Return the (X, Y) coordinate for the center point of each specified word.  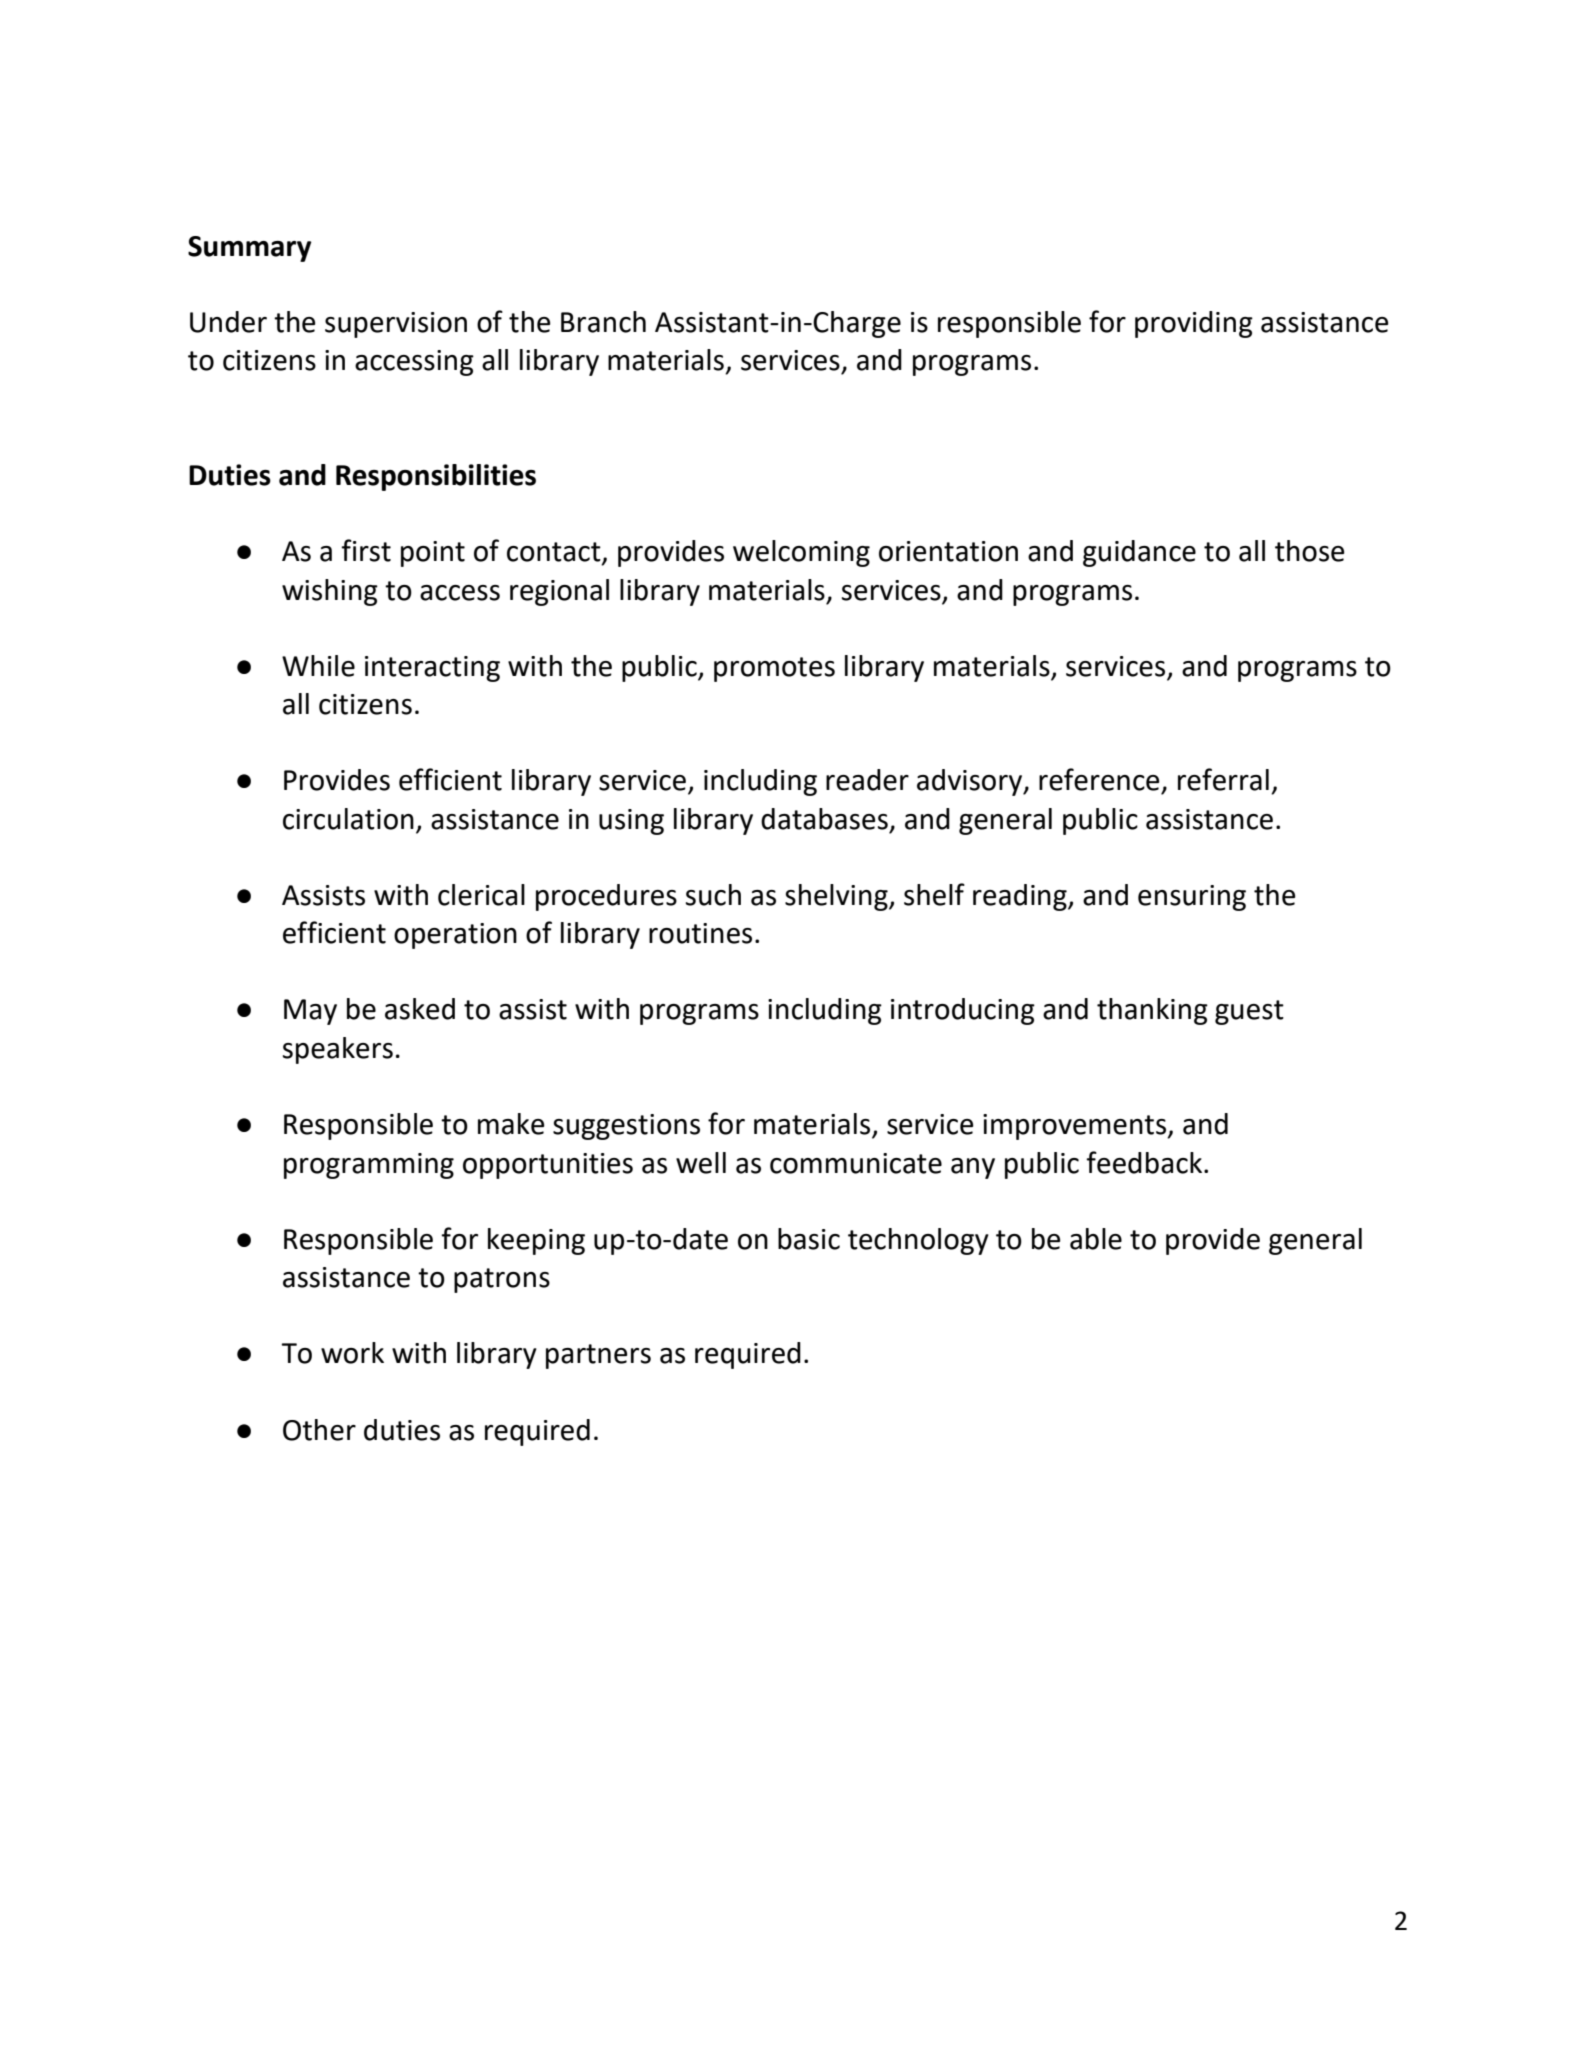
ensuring (1192, 898)
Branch (603, 322)
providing (1194, 324)
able (1096, 1239)
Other (319, 1430)
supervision (396, 325)
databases (824, 819)
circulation (348, 819)
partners (598, 1356)
